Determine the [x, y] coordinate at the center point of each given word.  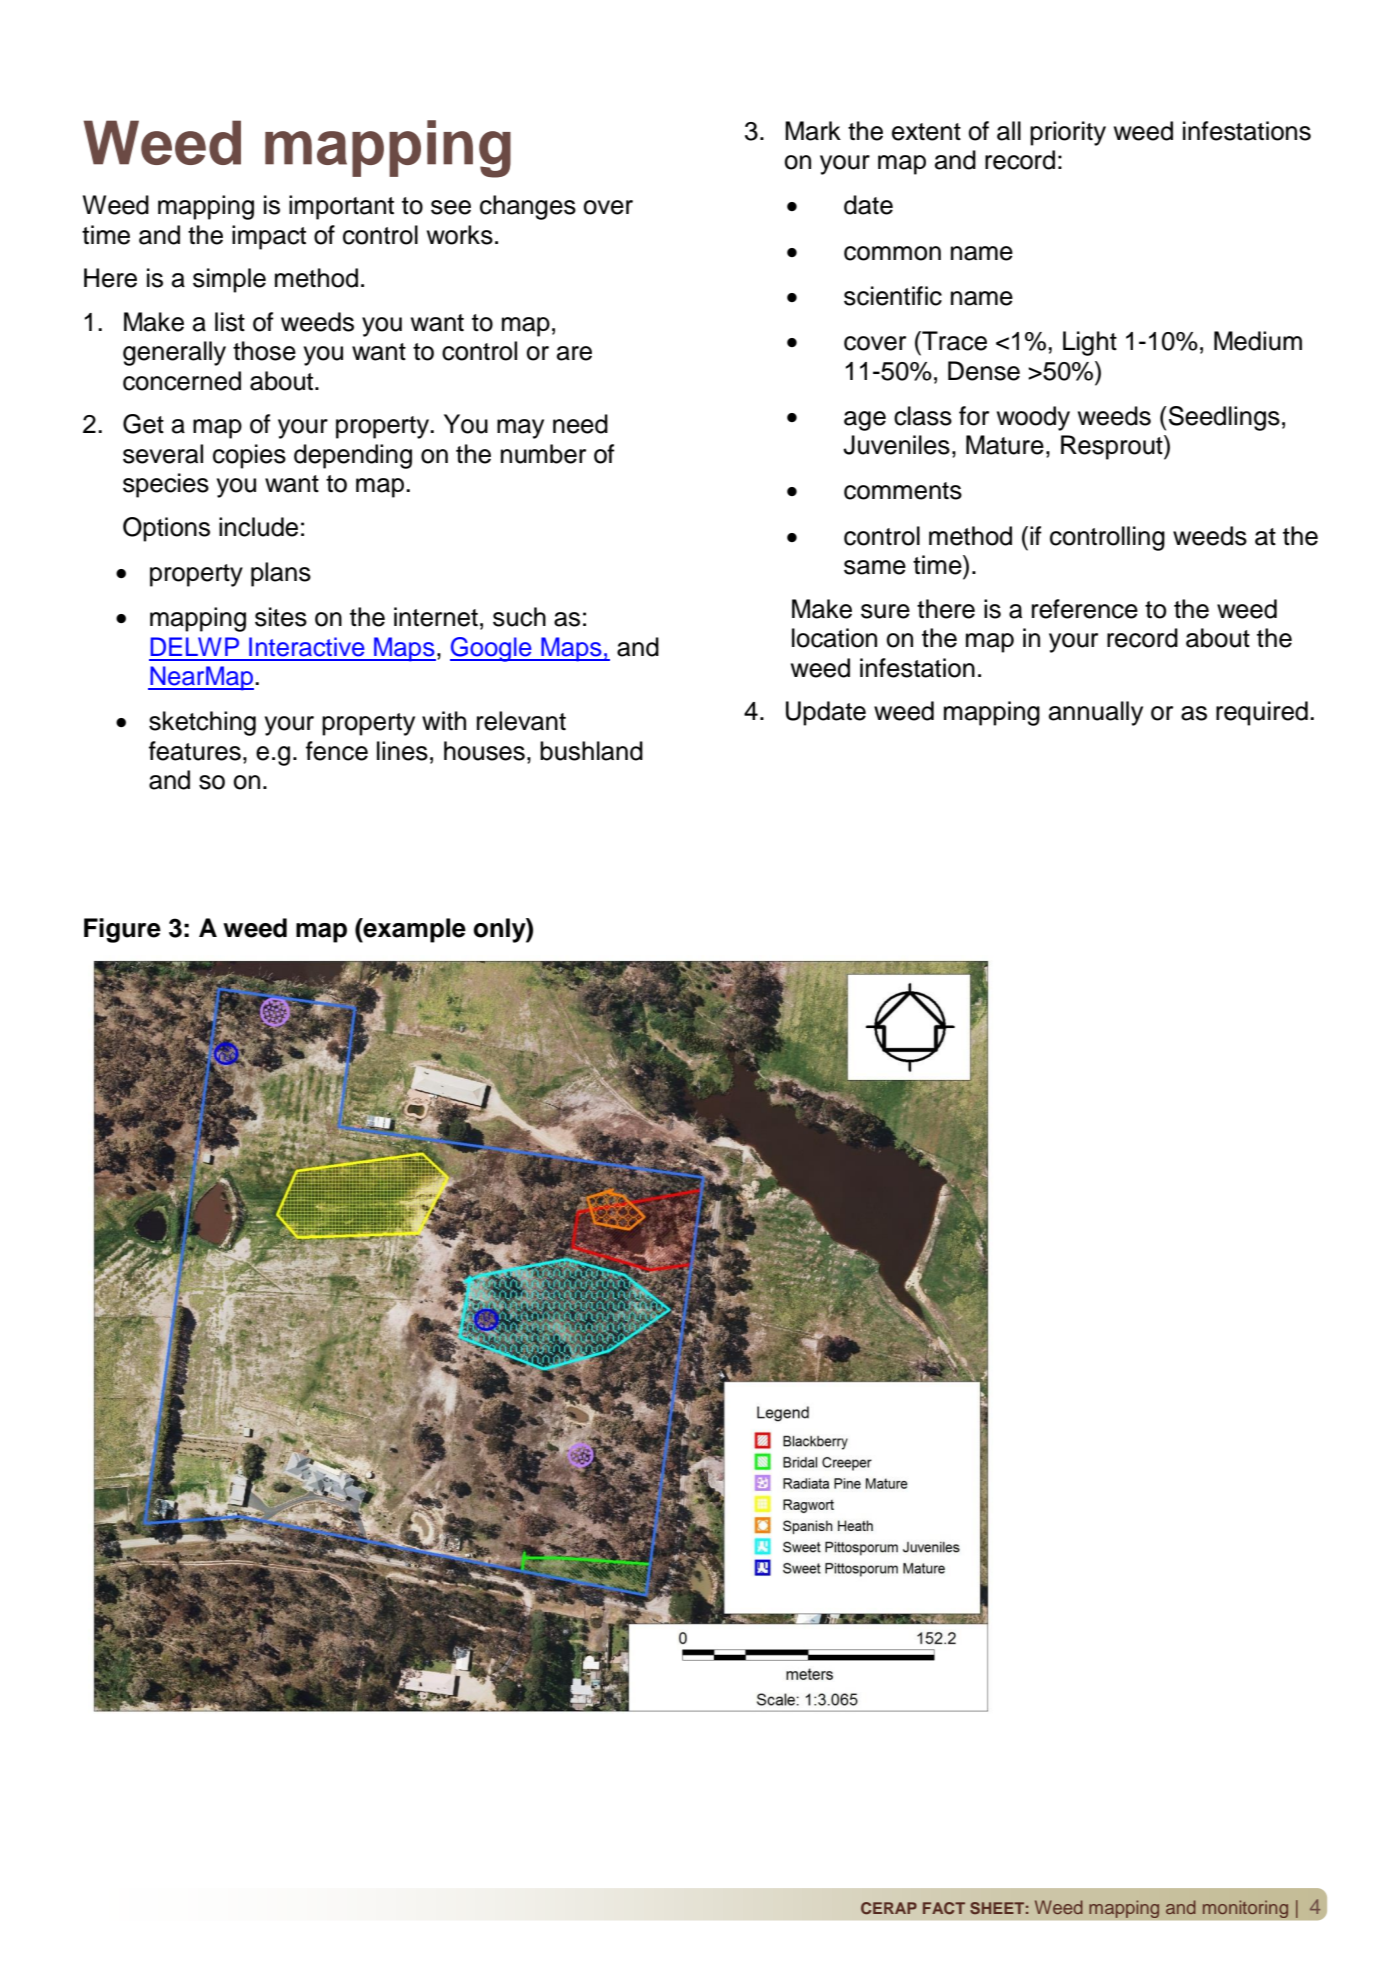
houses [484, 751]
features [195, 751]
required [1262, 713]
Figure [122, 930]
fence [337, 751]
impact [269, 237]
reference [1085, 609]
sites [281, 617]
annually [1096, 713]
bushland [591, 751]
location [834, 638]
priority [1068, 133]
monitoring [1245, 1909]
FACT [944, 1908]
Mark [813, 131]
